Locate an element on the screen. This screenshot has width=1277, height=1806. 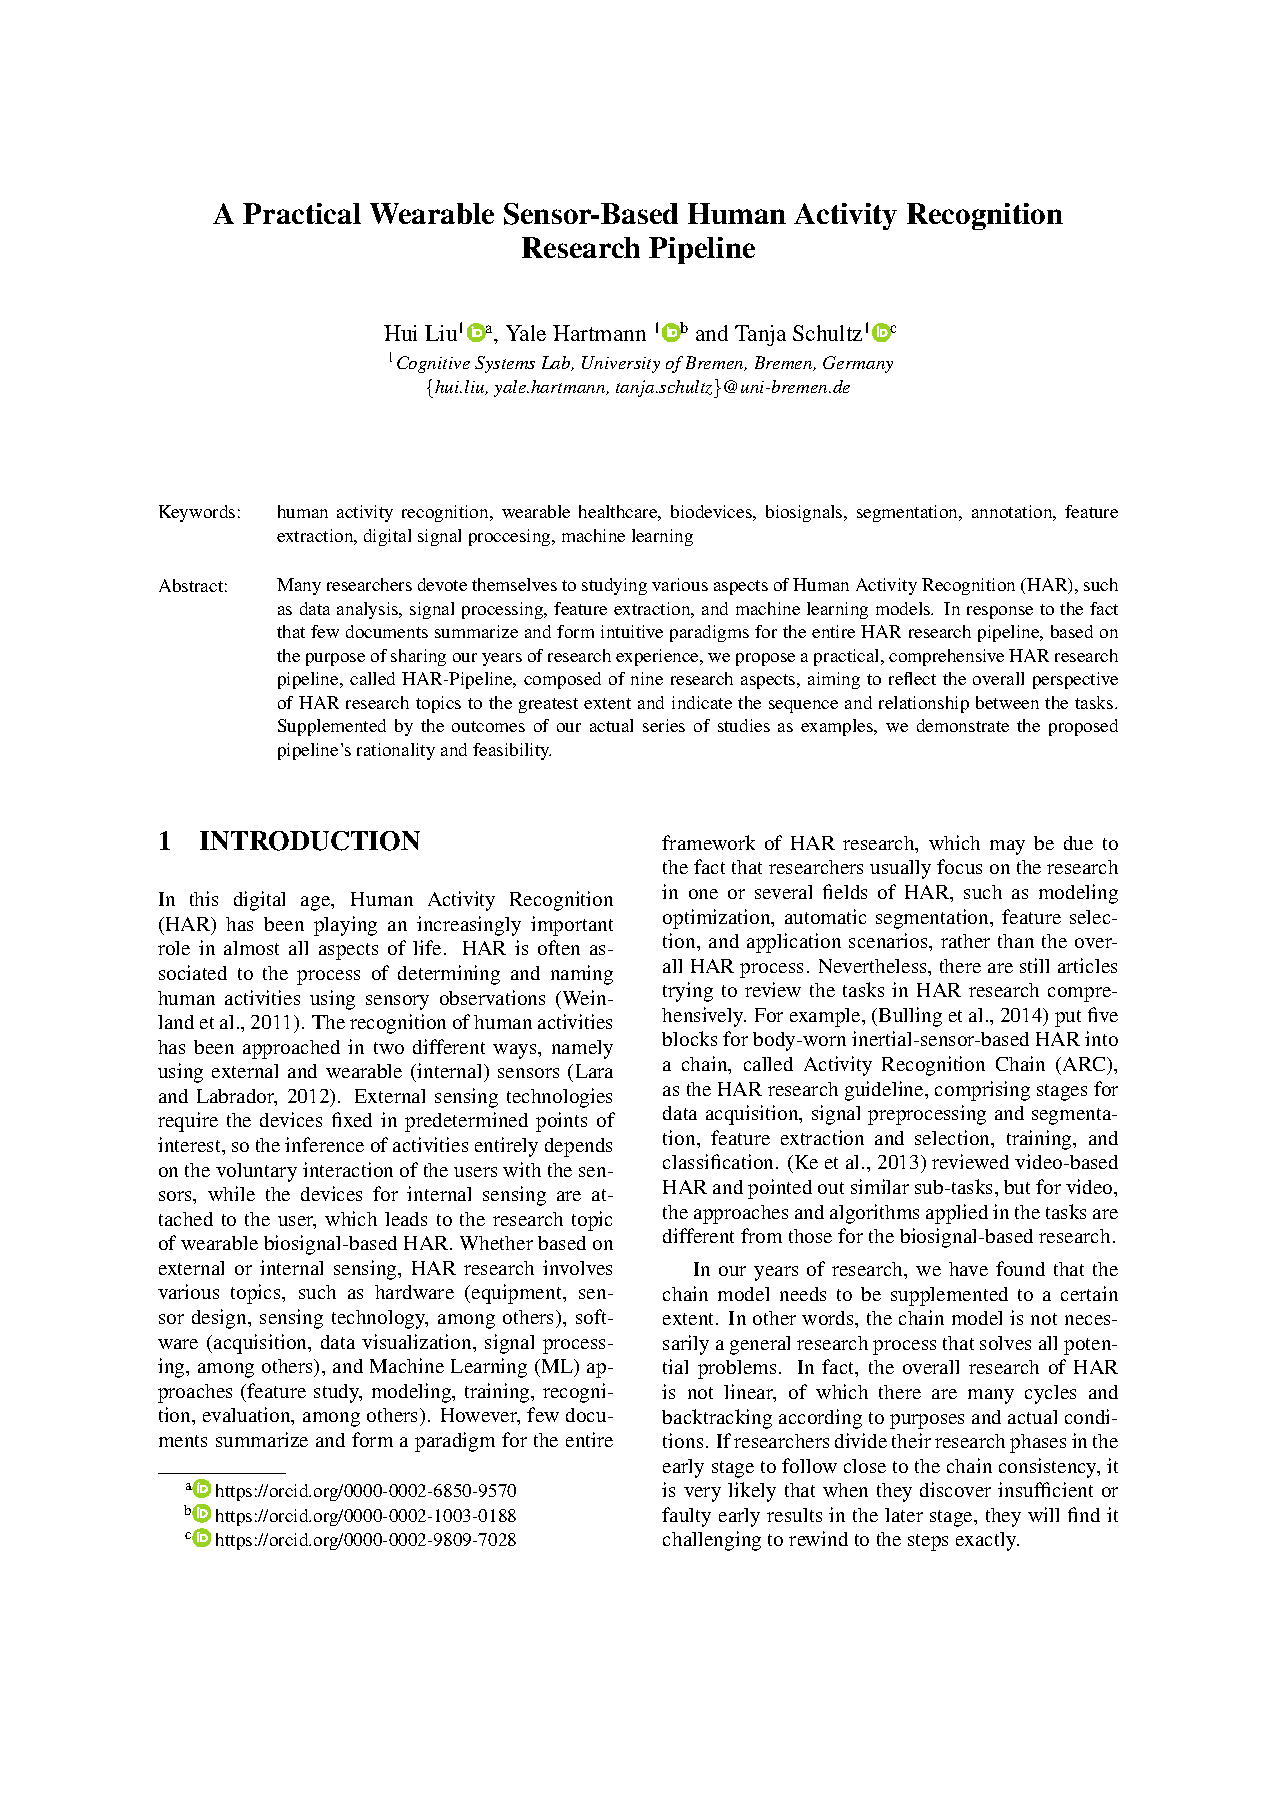
response is located at coordinates (1000, 612).
